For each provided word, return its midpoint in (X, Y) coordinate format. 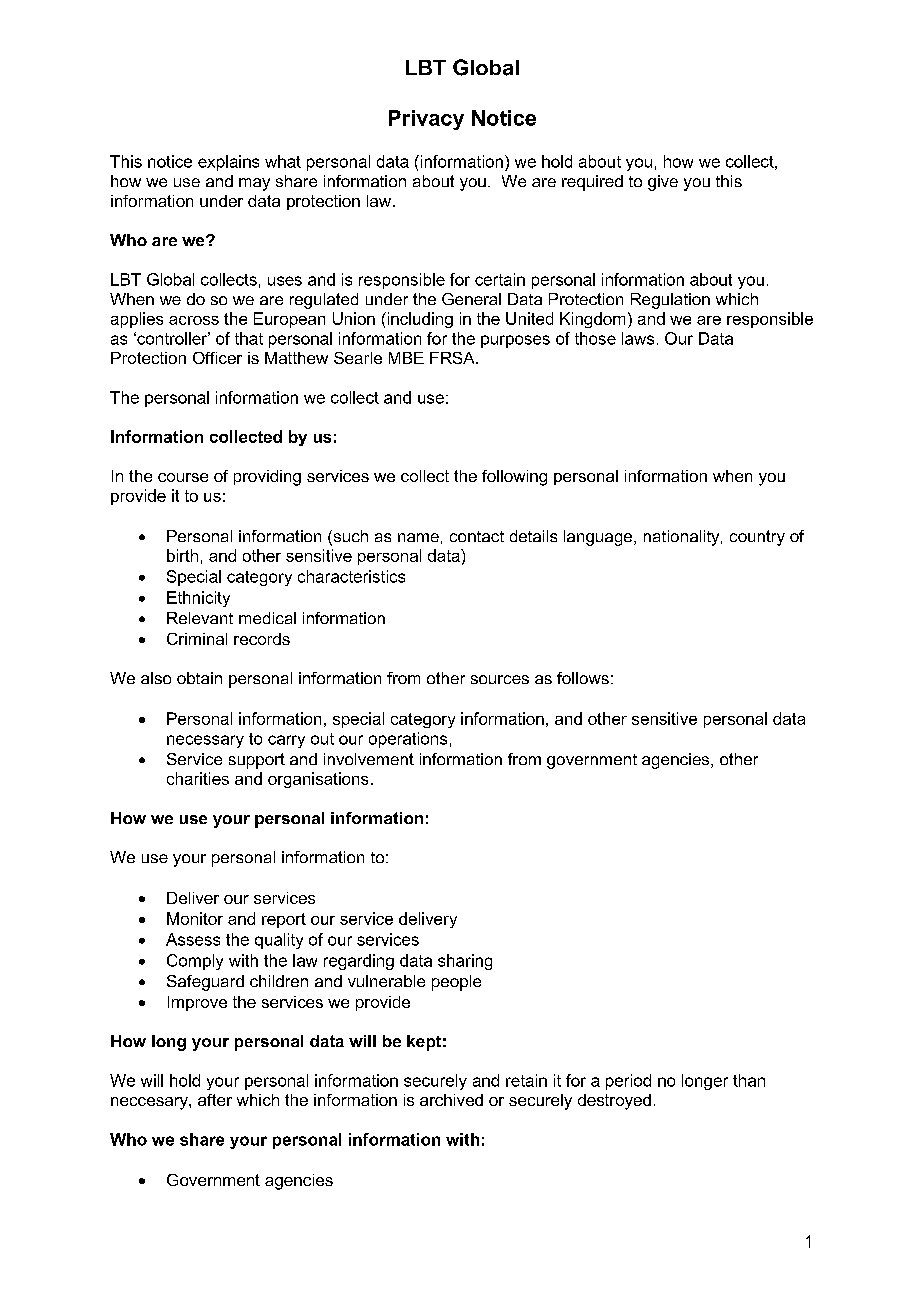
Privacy (426, 120)
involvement (369, 759)
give (663, 183)
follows (583, 678)
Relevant (200, 618)
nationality (683, 538)
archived (451, 1100)
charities (198, 778)
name (418, 537)
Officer (217, 358)
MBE (406, 358)
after (215, 1100)
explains (228, 163)
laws (638, 338)
